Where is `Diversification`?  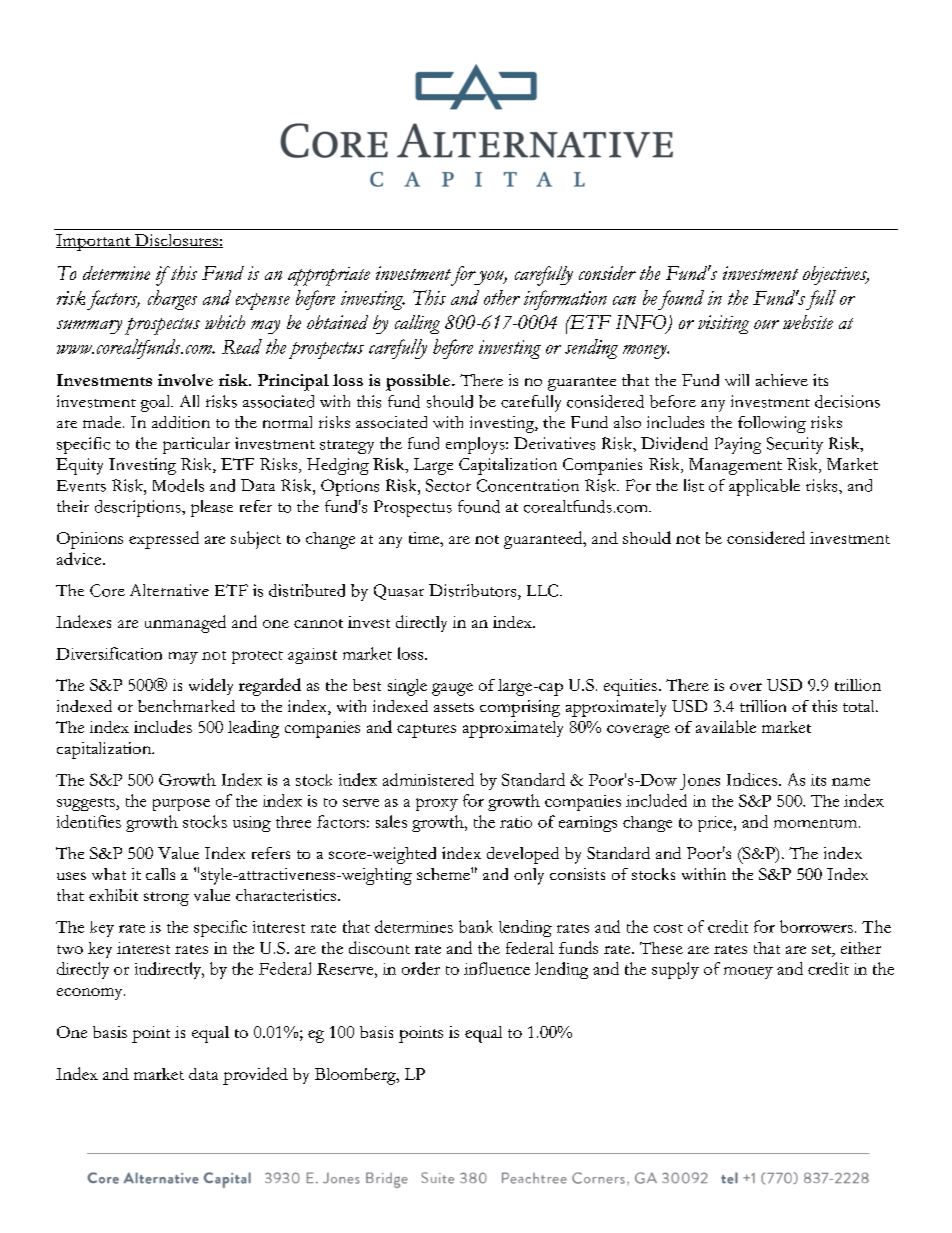
Diversification is located at coordinates (109, 653).
